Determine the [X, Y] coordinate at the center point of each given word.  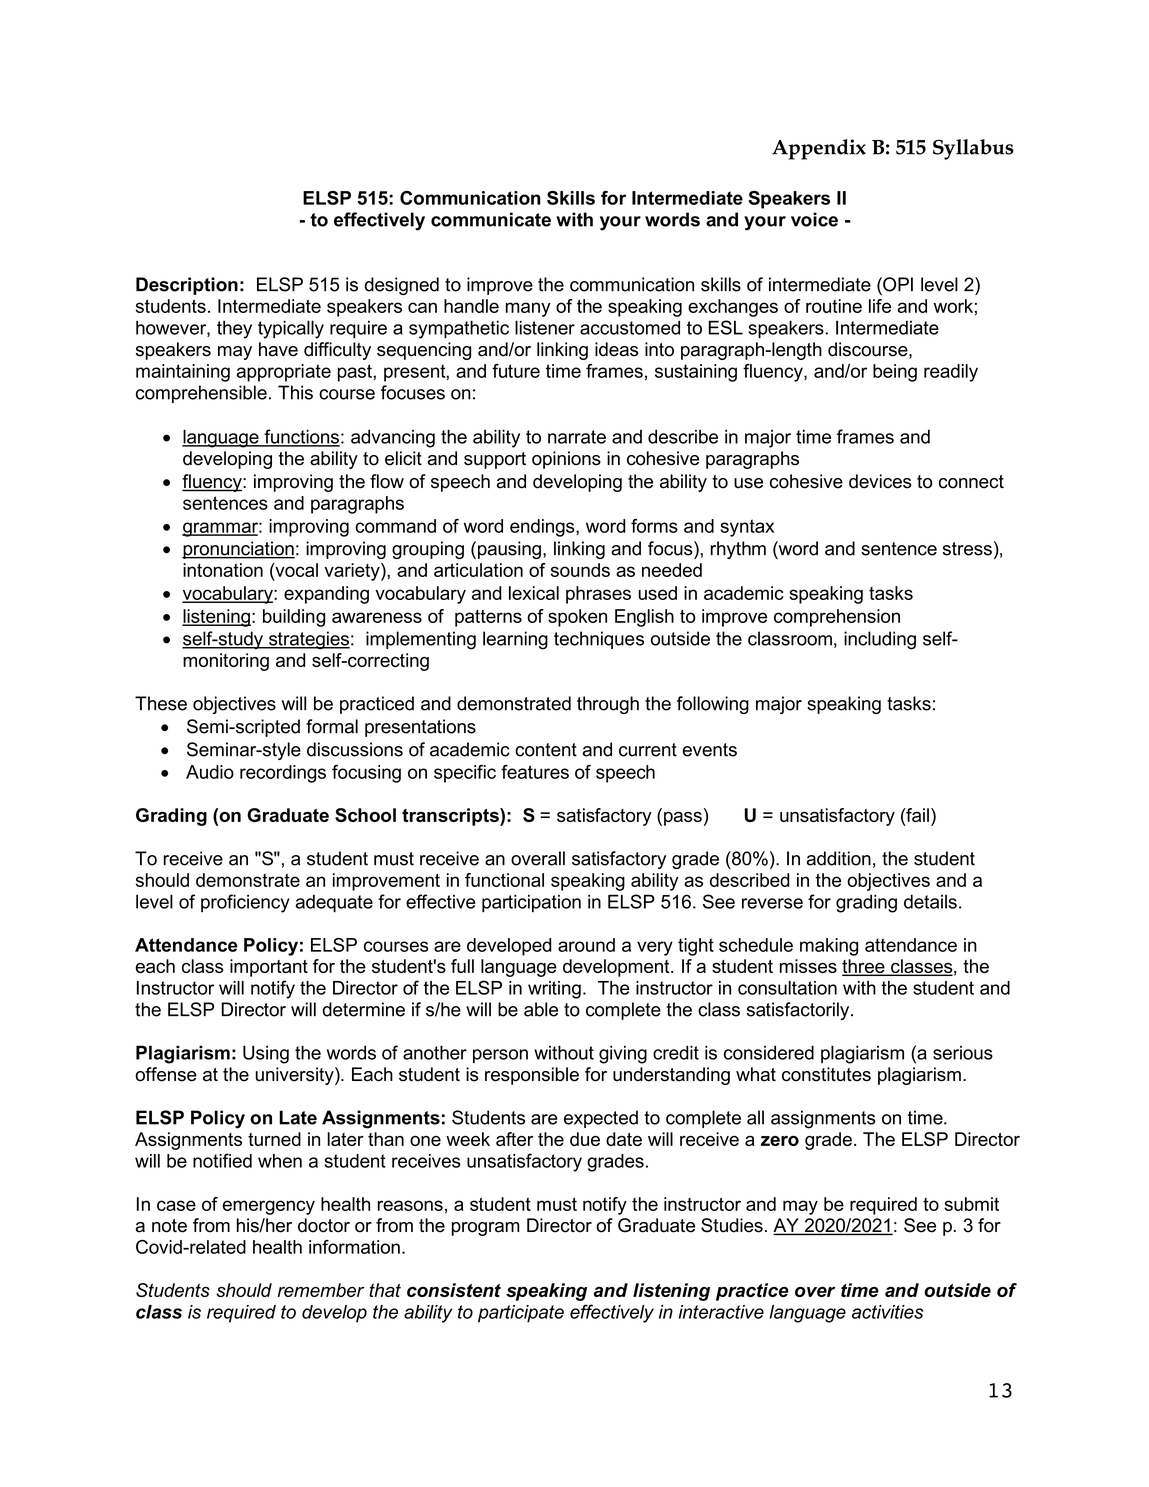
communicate [491, 219]
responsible [532, 1076]
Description [187, 286]
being [895, 373]
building [294, 618]
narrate [577, 437]
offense [166, 1074]
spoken [577, 618]
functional [504, 880]
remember [321, 1290]
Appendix [819, 149]
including [880, 640]
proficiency [245, 903]
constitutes [826, 1074]
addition [838, 858]
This [295, 392]
